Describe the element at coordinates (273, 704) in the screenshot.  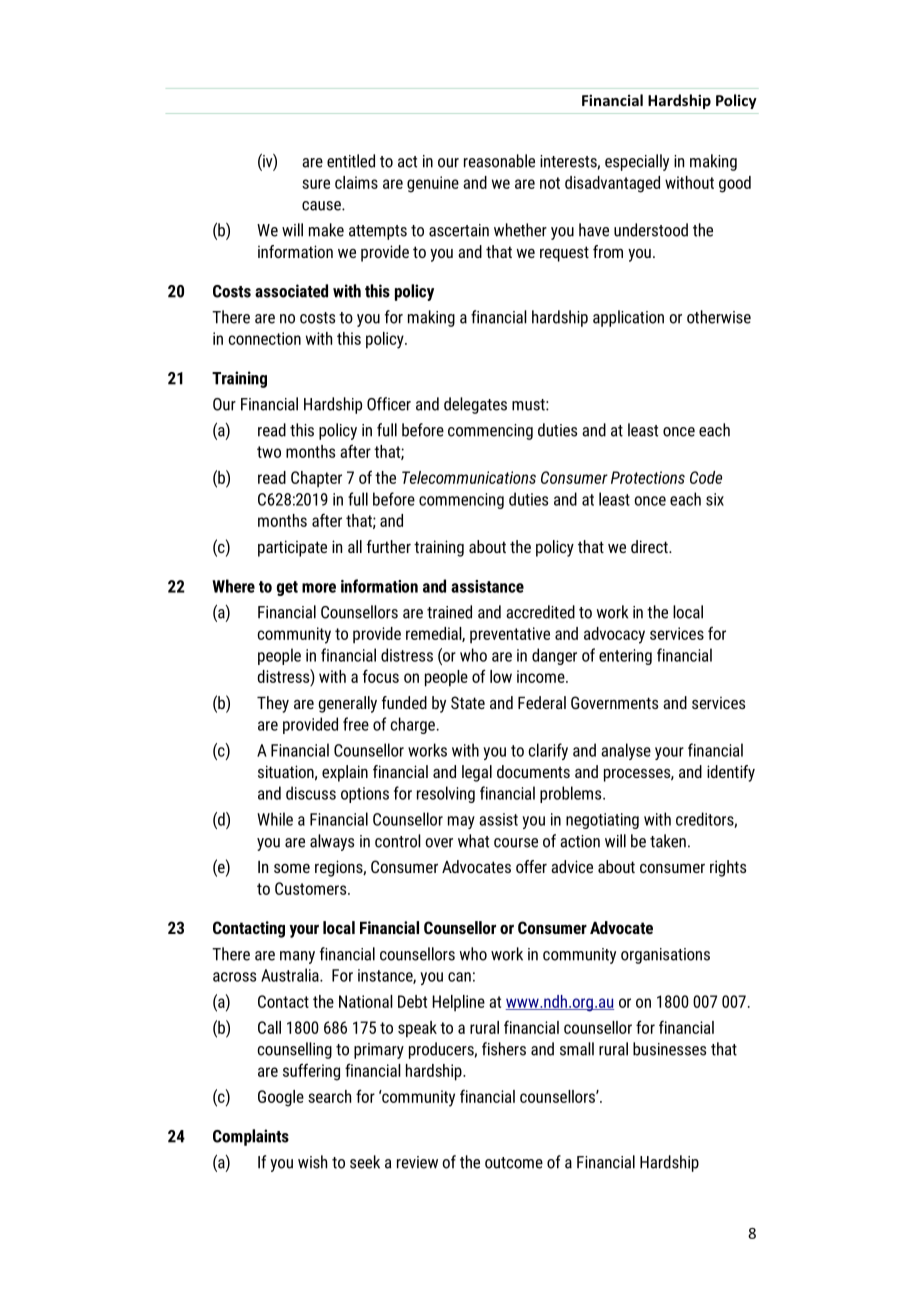
I see `They` at that location.
